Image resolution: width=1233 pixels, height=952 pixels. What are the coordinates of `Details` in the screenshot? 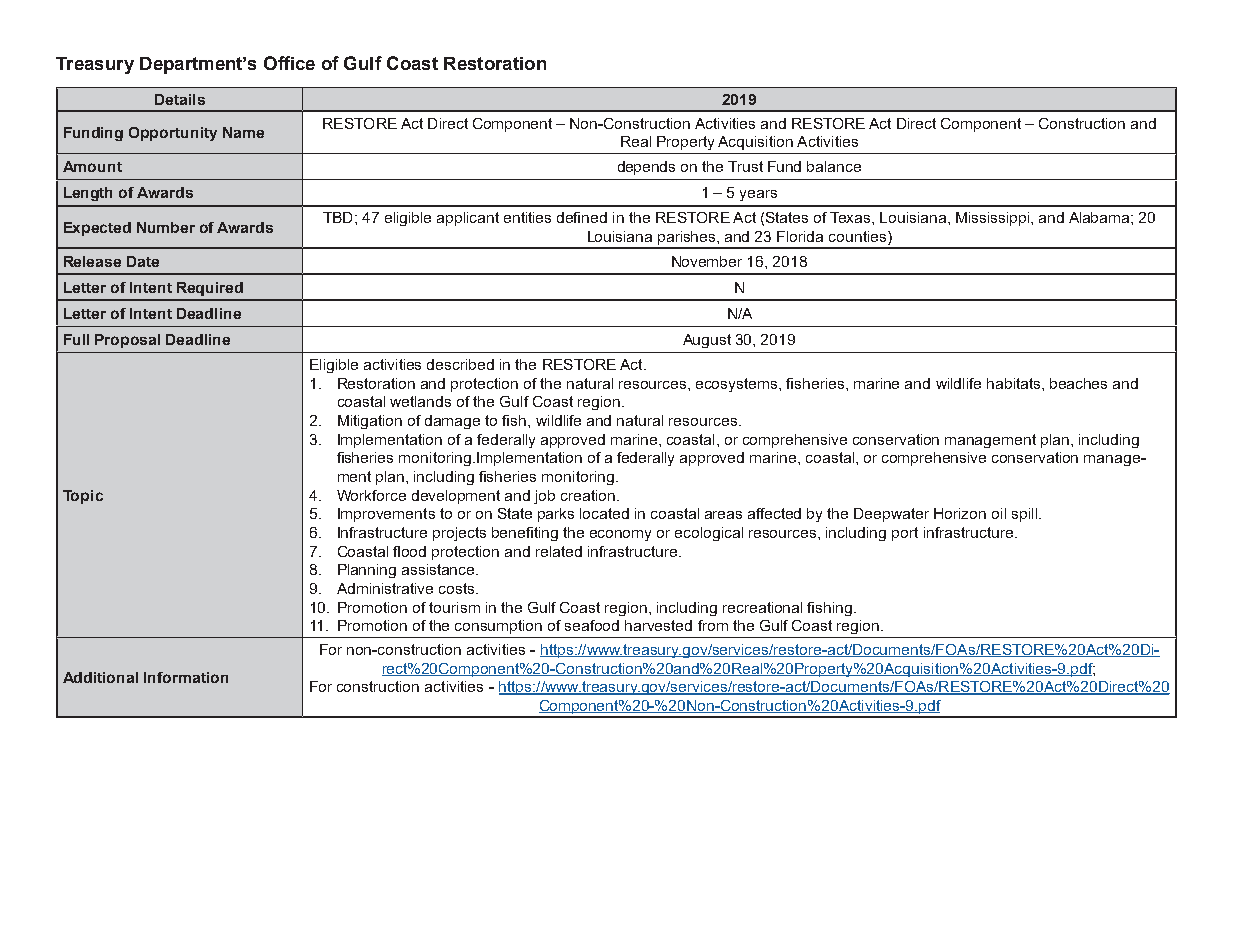 It's located at (180, 99).
